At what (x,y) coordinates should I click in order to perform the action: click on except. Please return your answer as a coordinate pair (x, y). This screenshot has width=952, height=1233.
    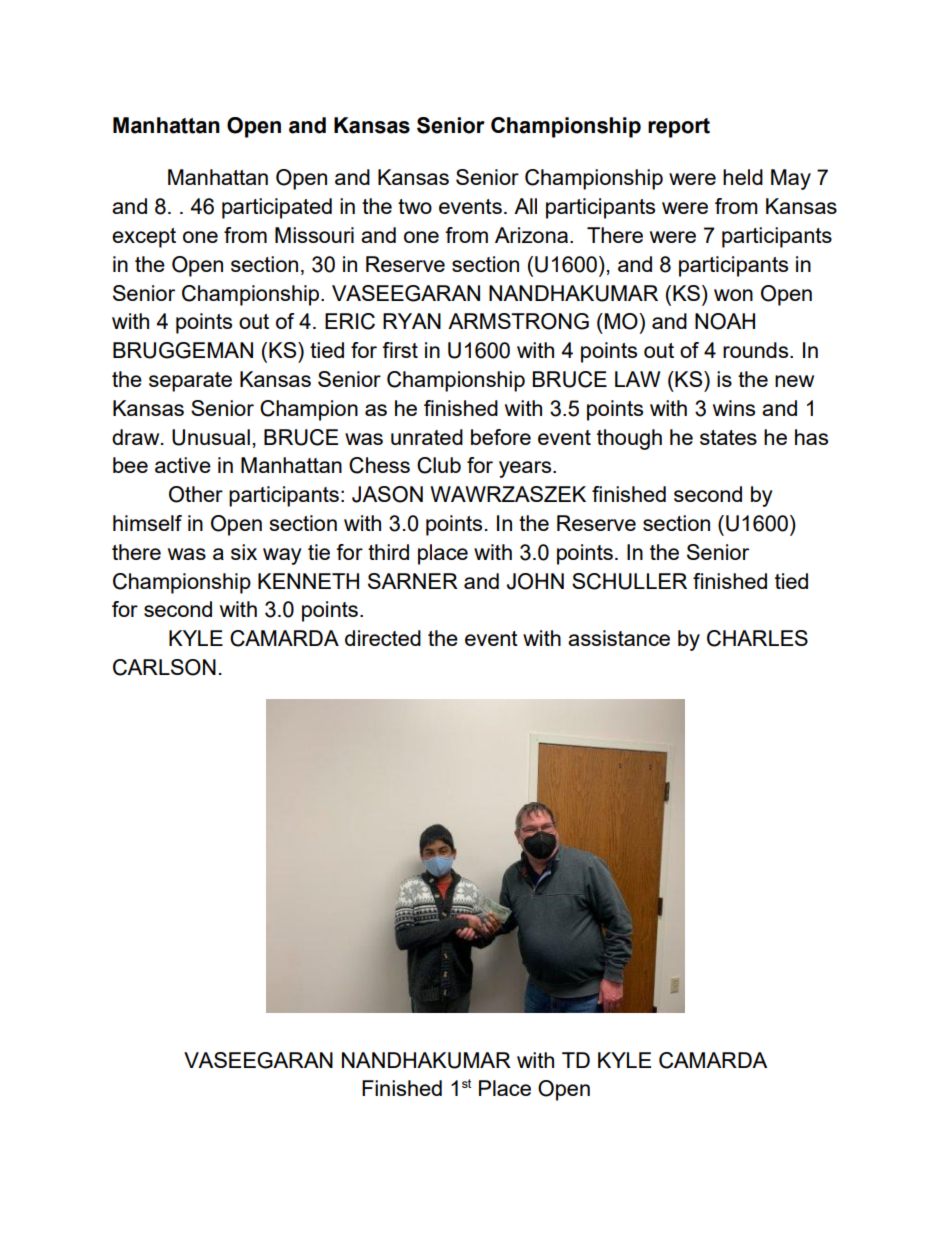
    Looking at the image, I should click on (144, 238).
